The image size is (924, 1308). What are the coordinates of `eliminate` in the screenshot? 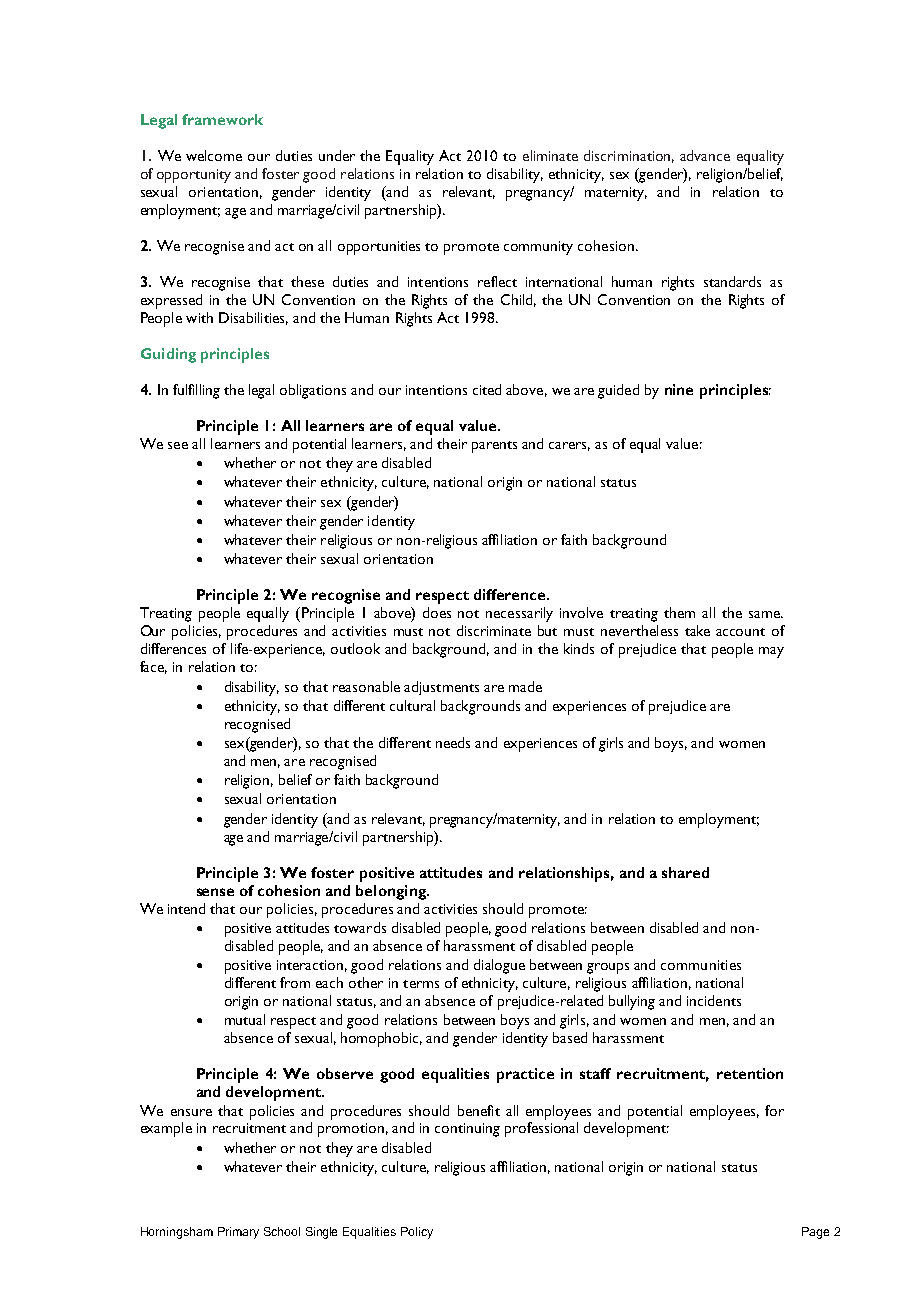 It's located at (550, 155).
